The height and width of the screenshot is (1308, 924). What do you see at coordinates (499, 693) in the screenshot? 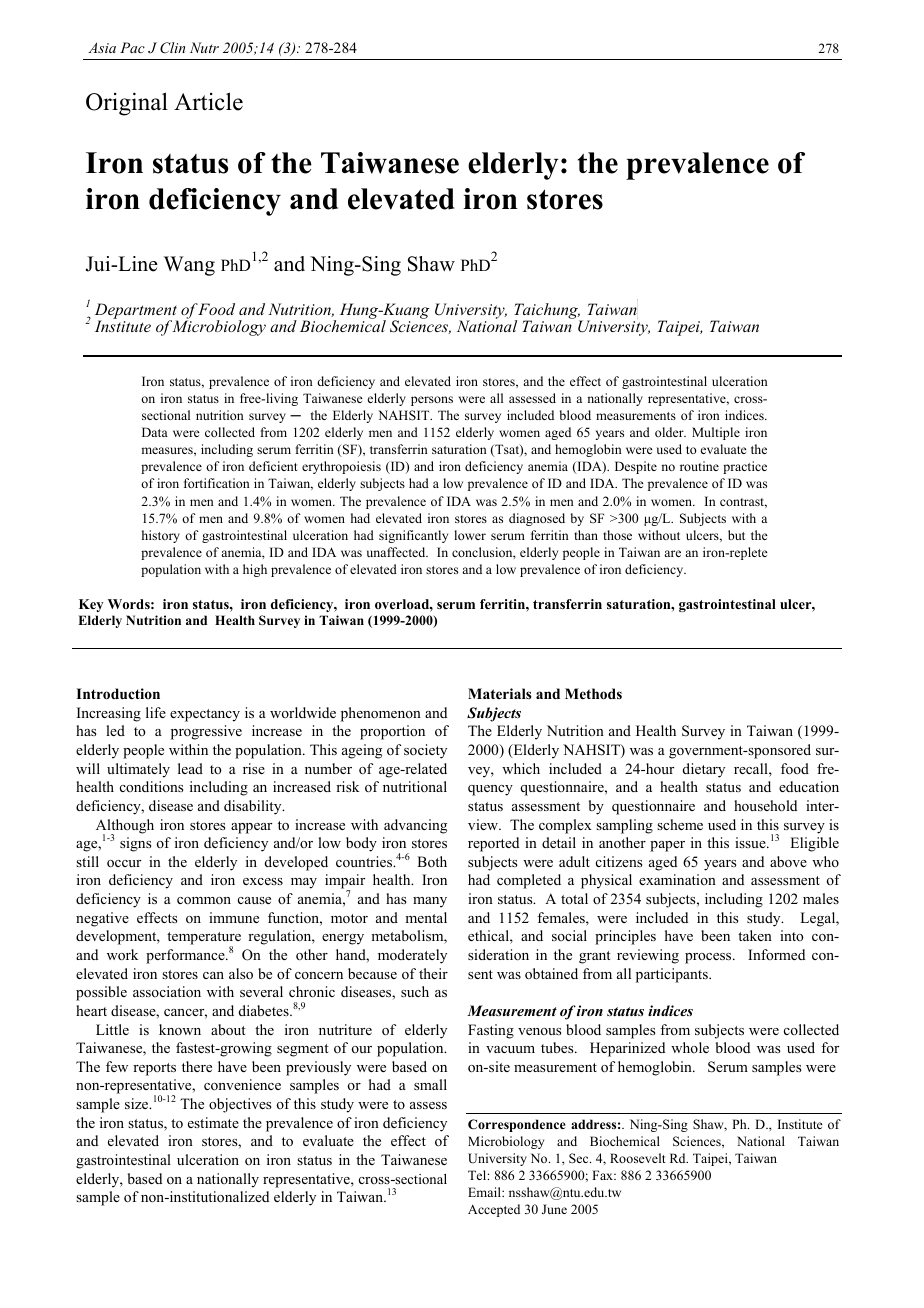
I see `Materials` at bounding box center [499, 693].
